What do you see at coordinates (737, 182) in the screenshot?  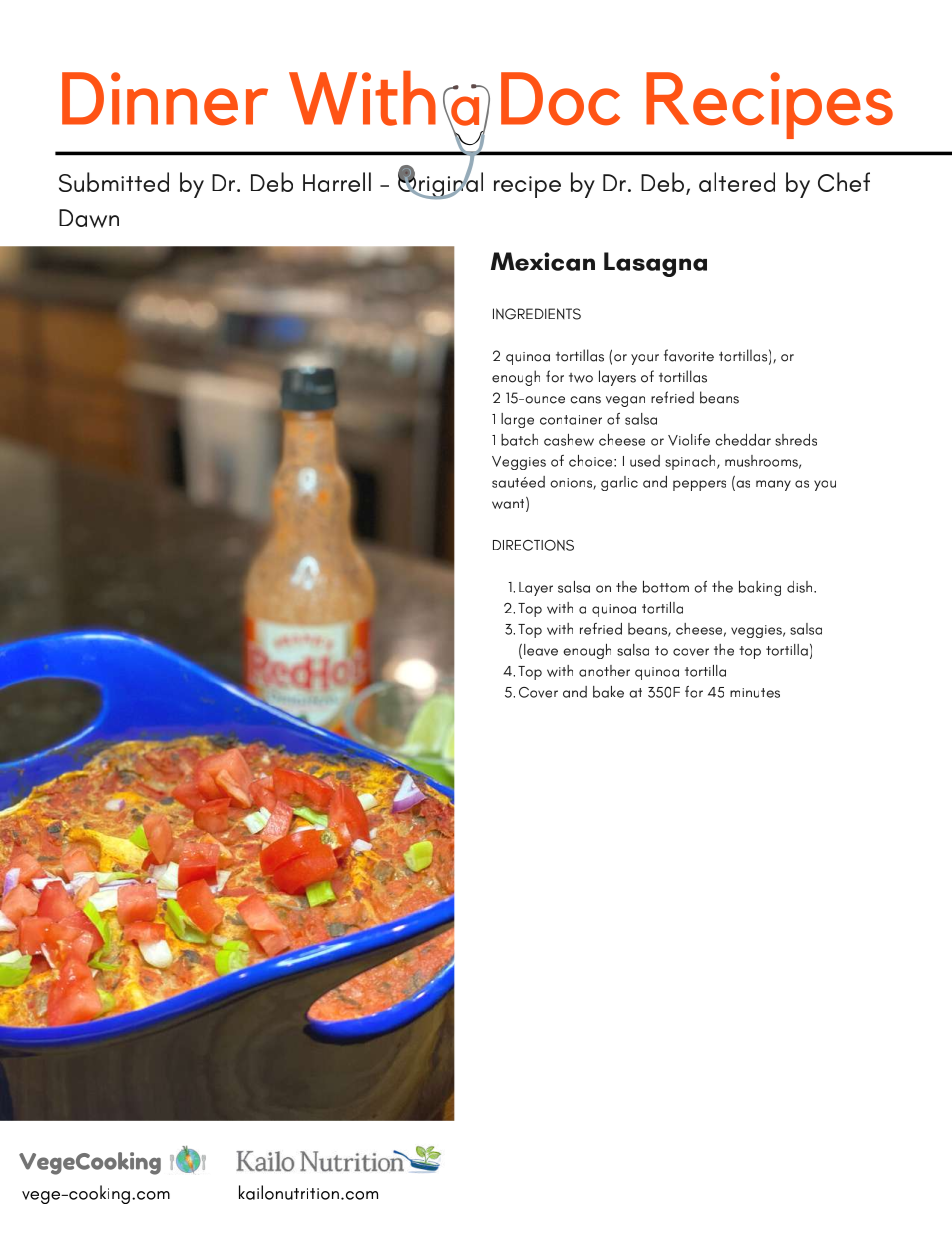 I see `altered` at bounding box center [737, 182].
